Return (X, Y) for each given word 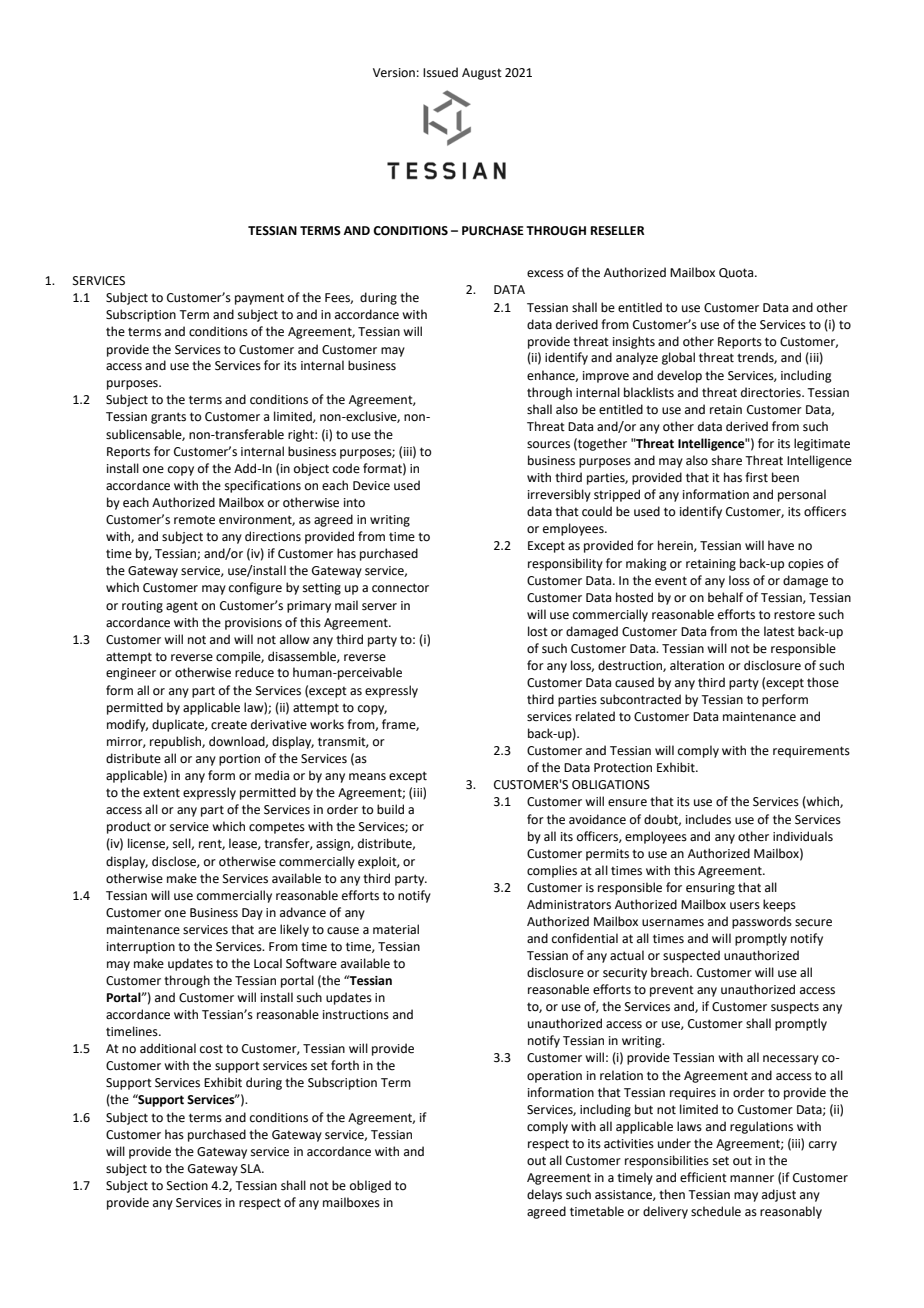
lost (538, 631)
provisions (253, 624)
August (482, 74)
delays (544, 1195)
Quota (737, 273)
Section (187, 1186)
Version (394, 73)
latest (779, 631)
